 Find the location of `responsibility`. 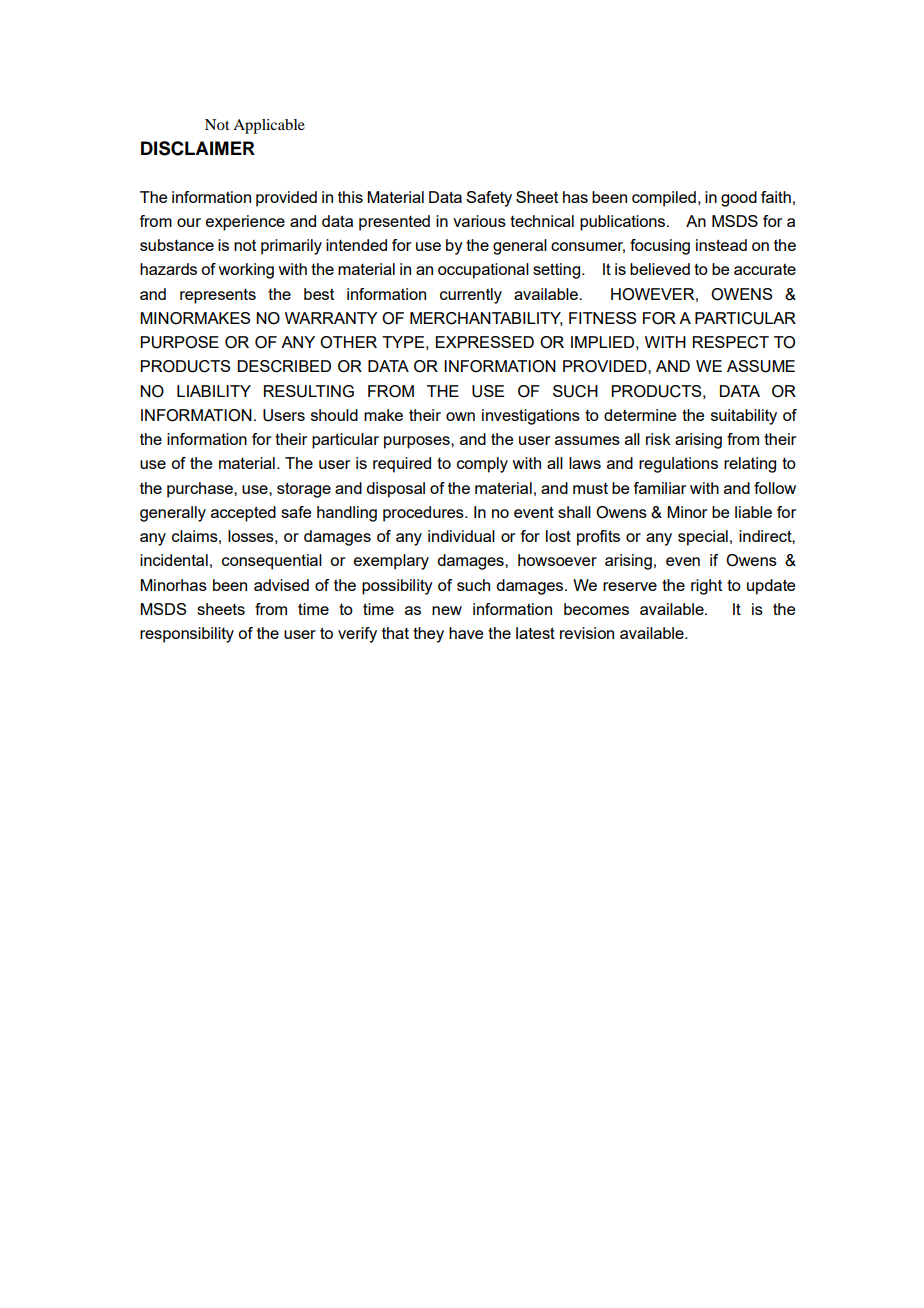

responsibility is located at coordinates (187, 635).
